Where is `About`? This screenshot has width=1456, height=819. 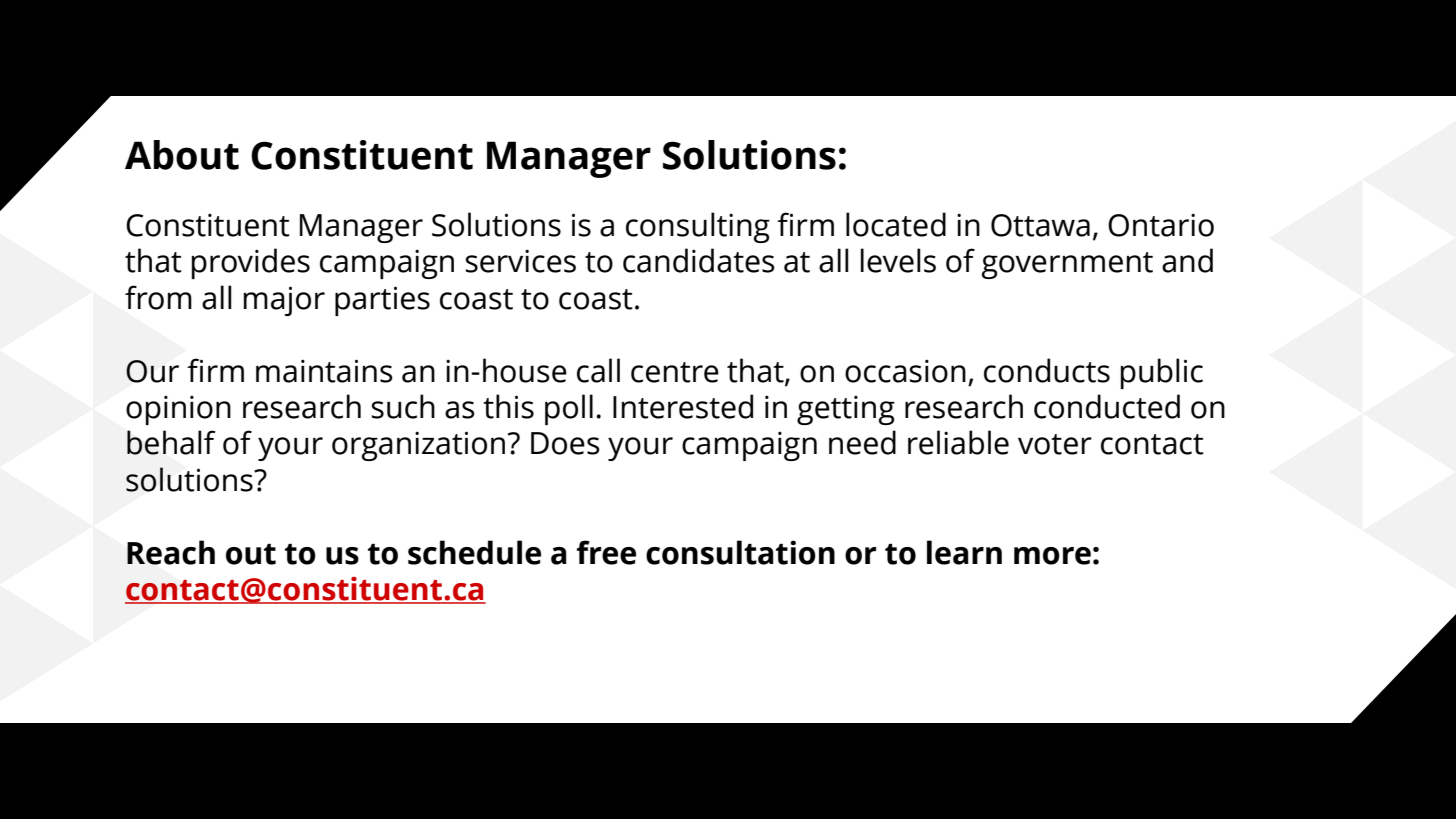
About is located at coordinates (182, 155).
